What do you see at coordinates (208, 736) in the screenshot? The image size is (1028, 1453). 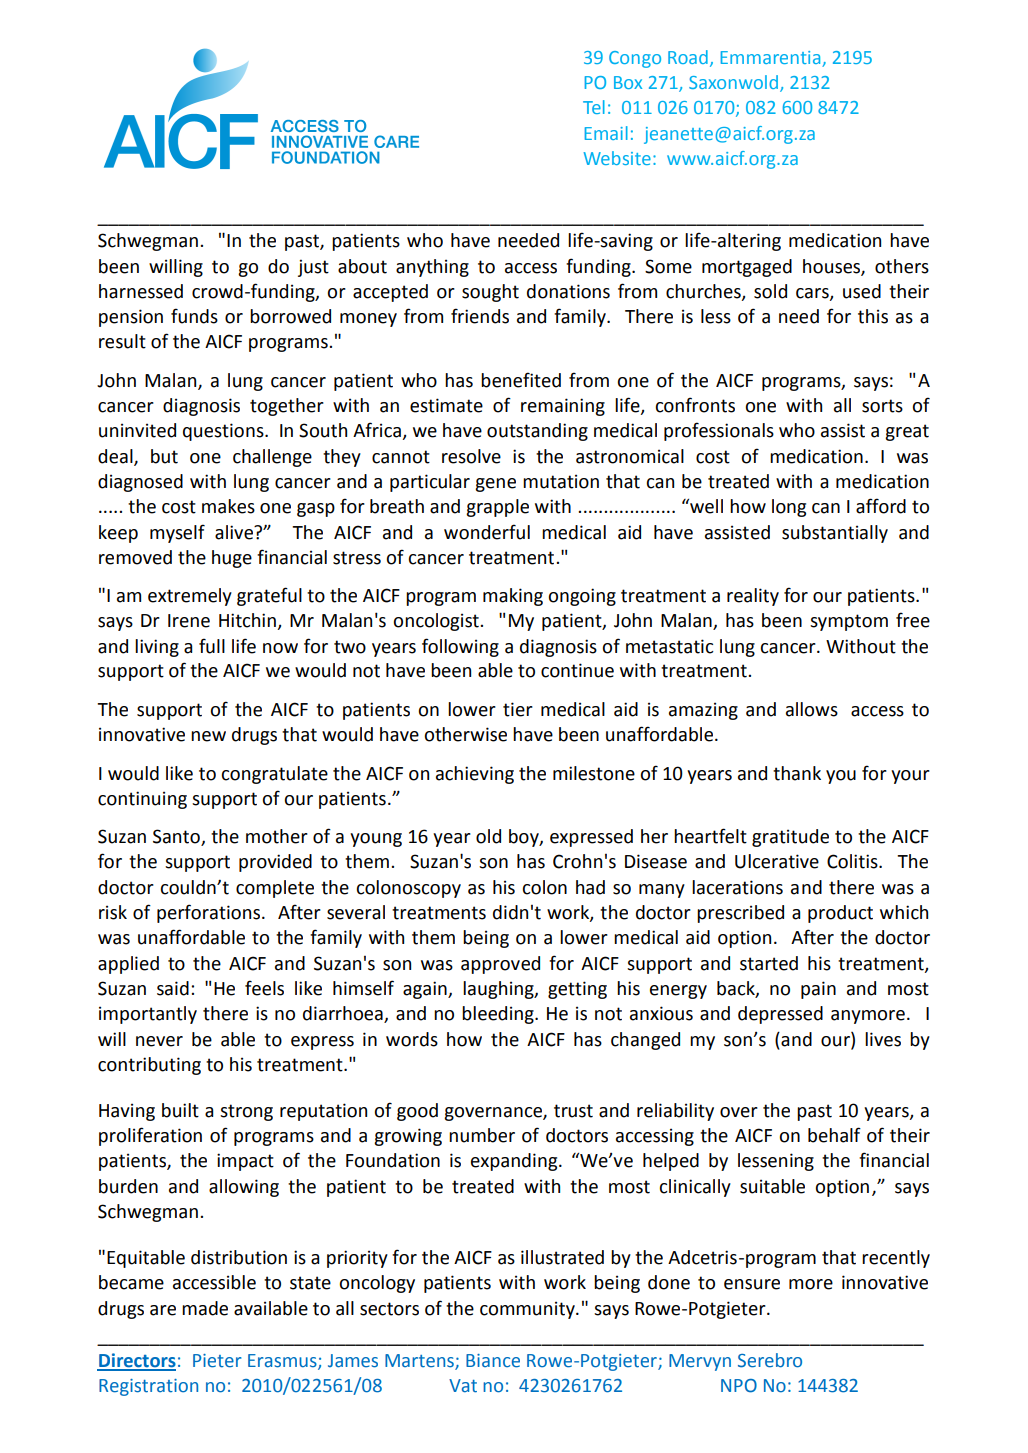 I see `new` at bounding box center [208, 736].
